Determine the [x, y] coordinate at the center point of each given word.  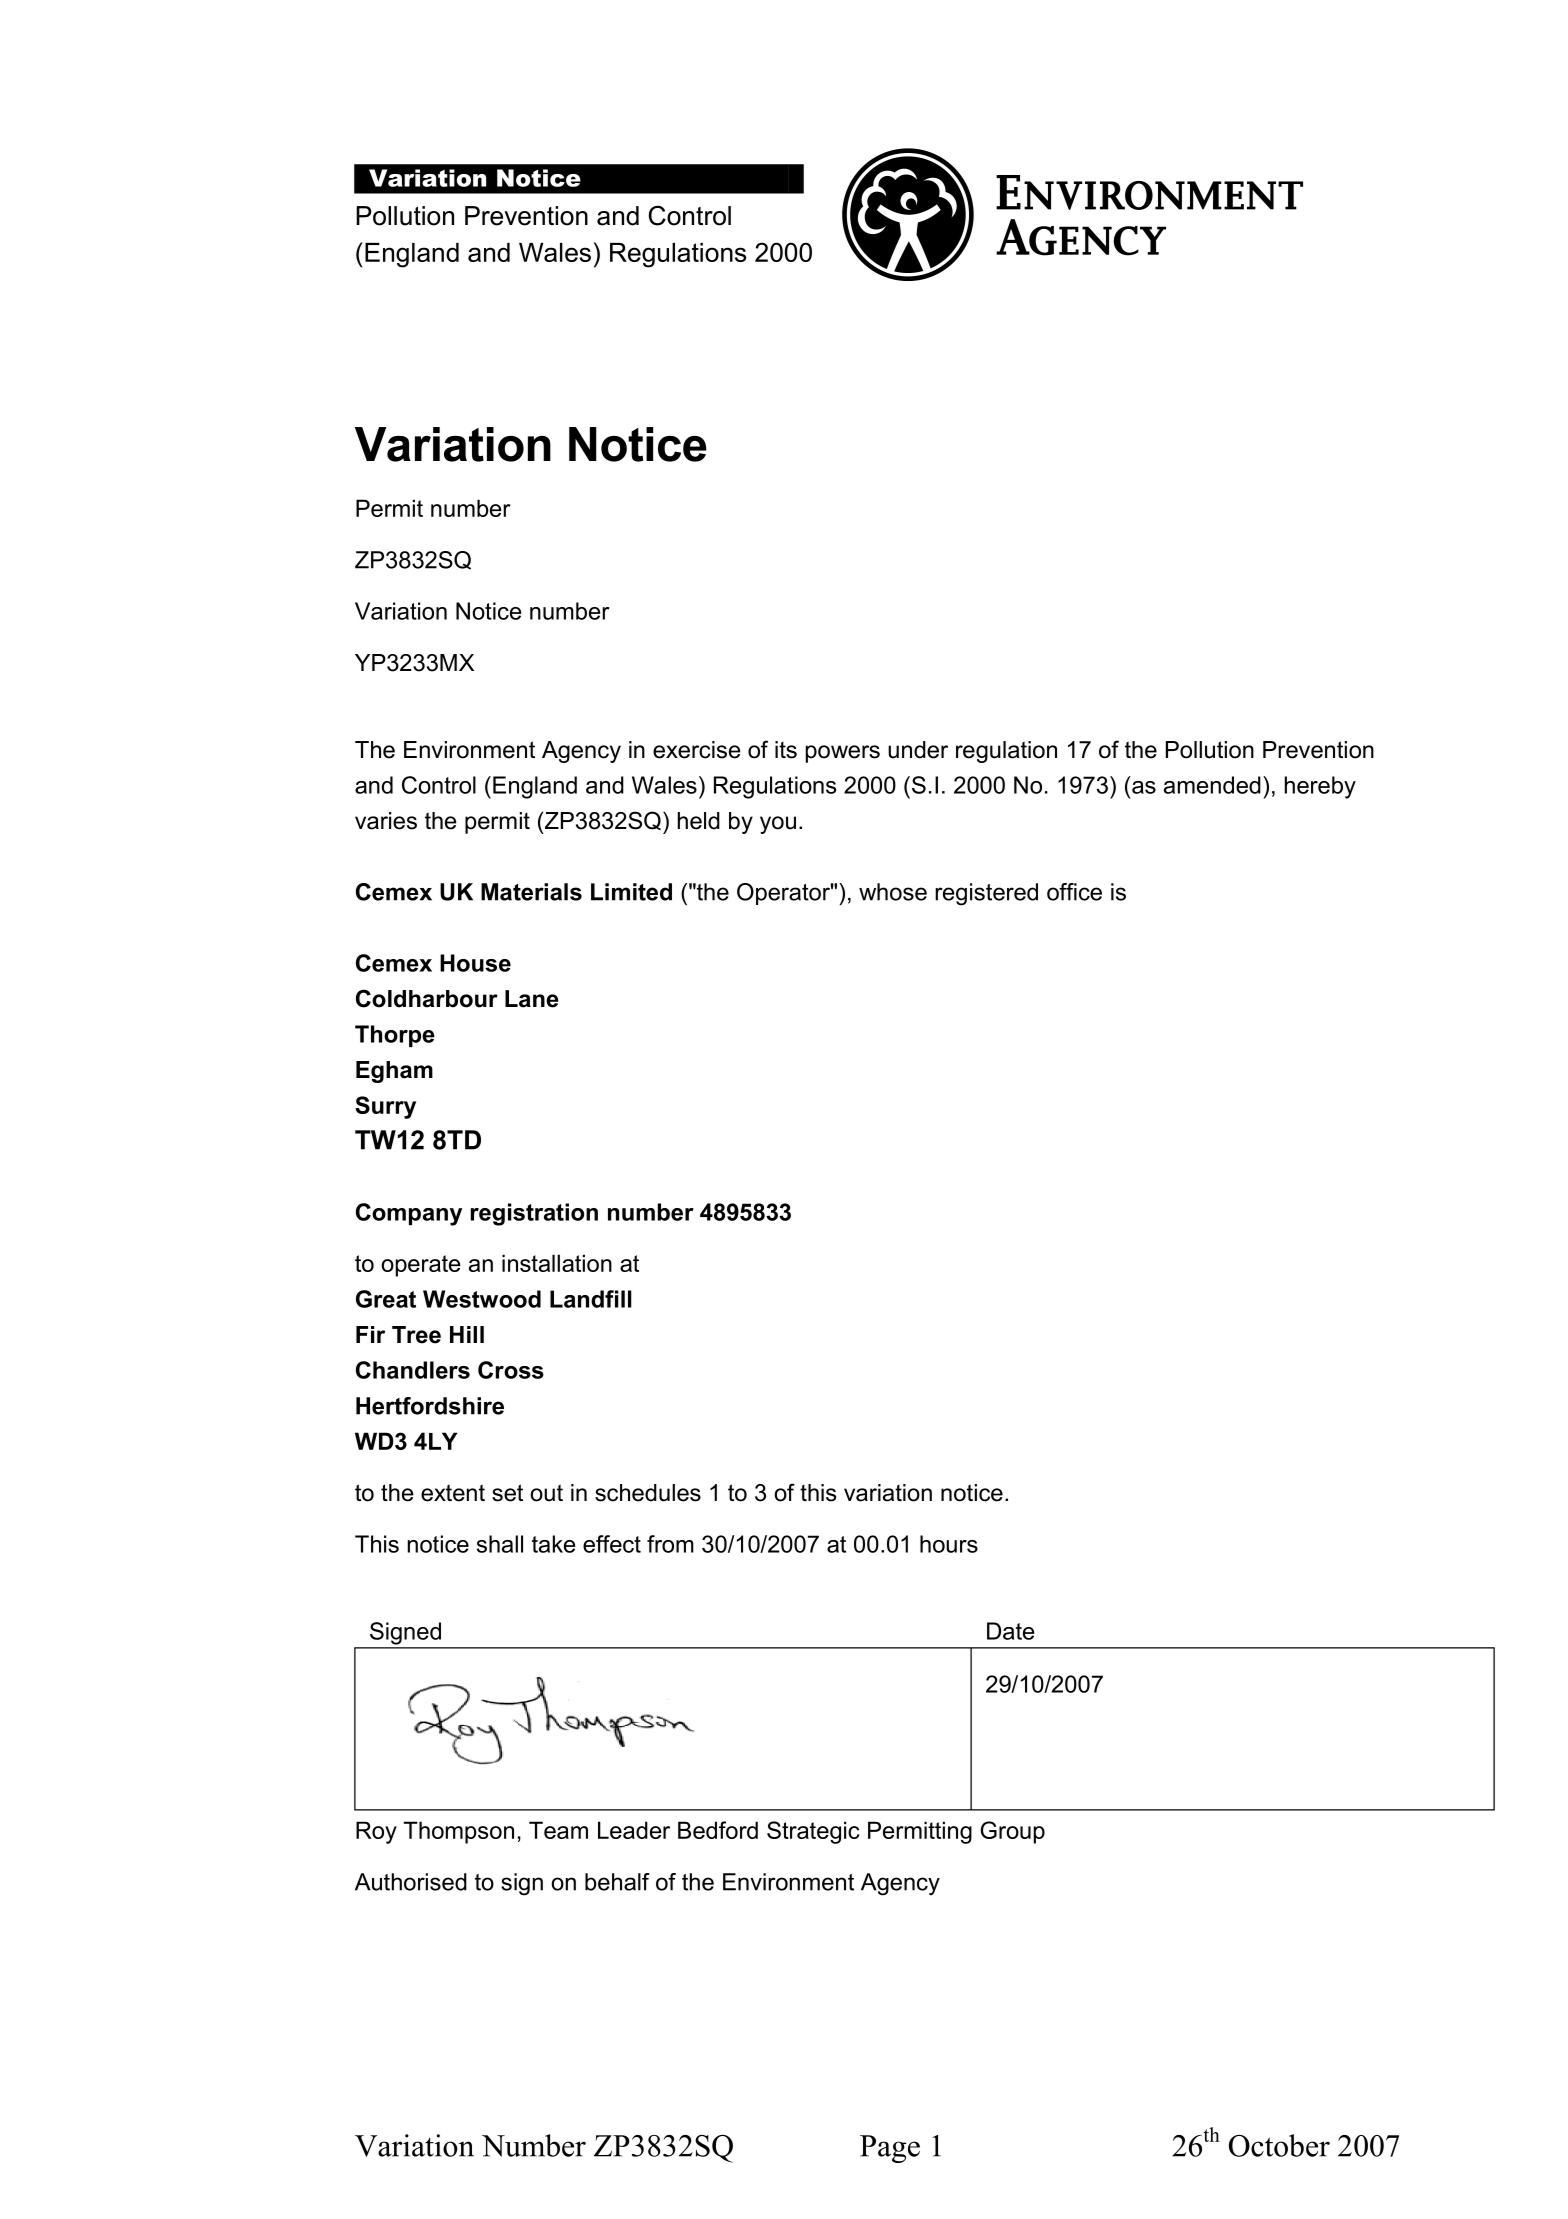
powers [843, 754]
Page [890, 2149]
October [1279, 2145]
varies [386, 821]
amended [1212, 785]
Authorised [411, 1882]
